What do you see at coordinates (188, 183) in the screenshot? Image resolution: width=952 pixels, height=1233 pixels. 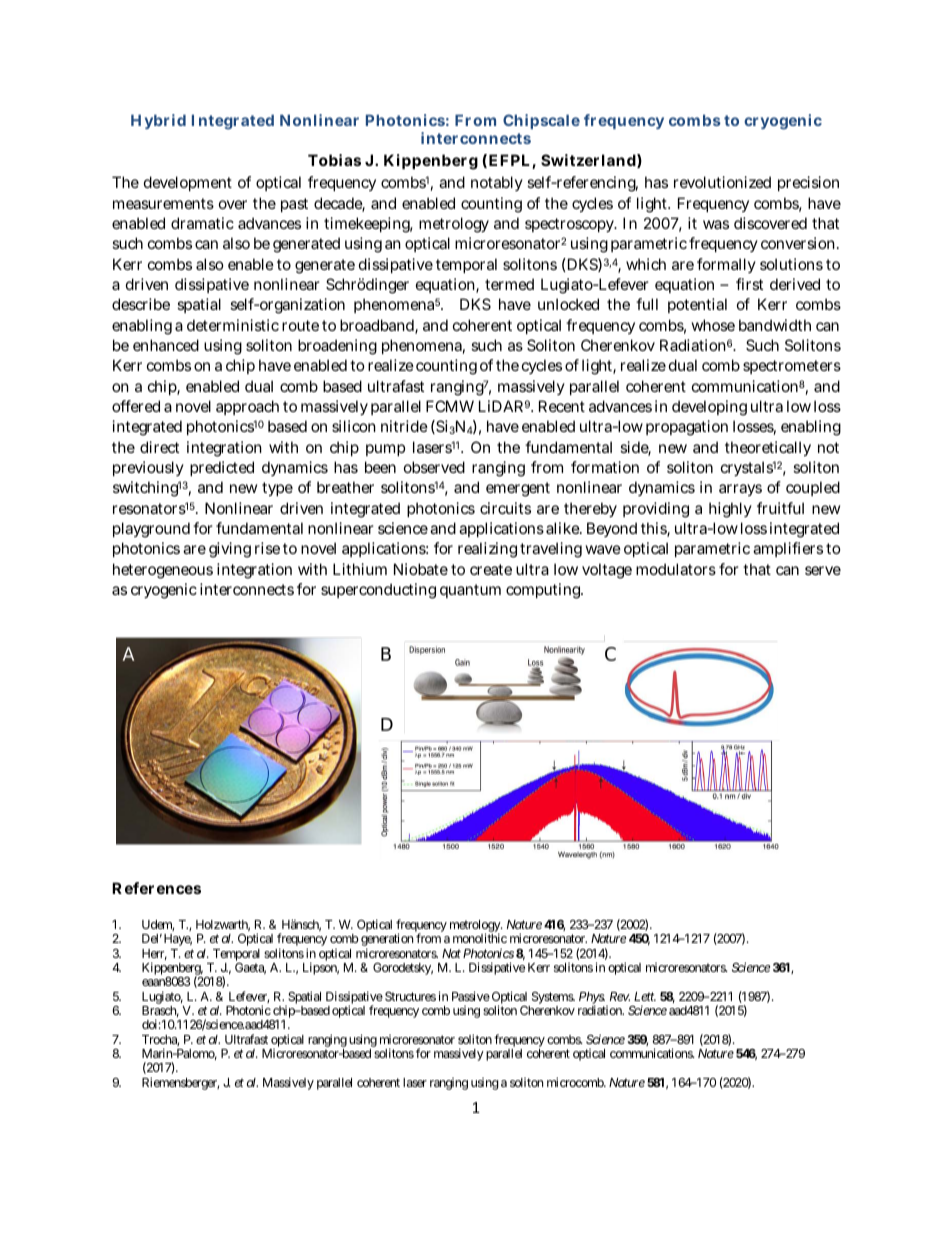 I see `development` at bounding box center [188, 183].
